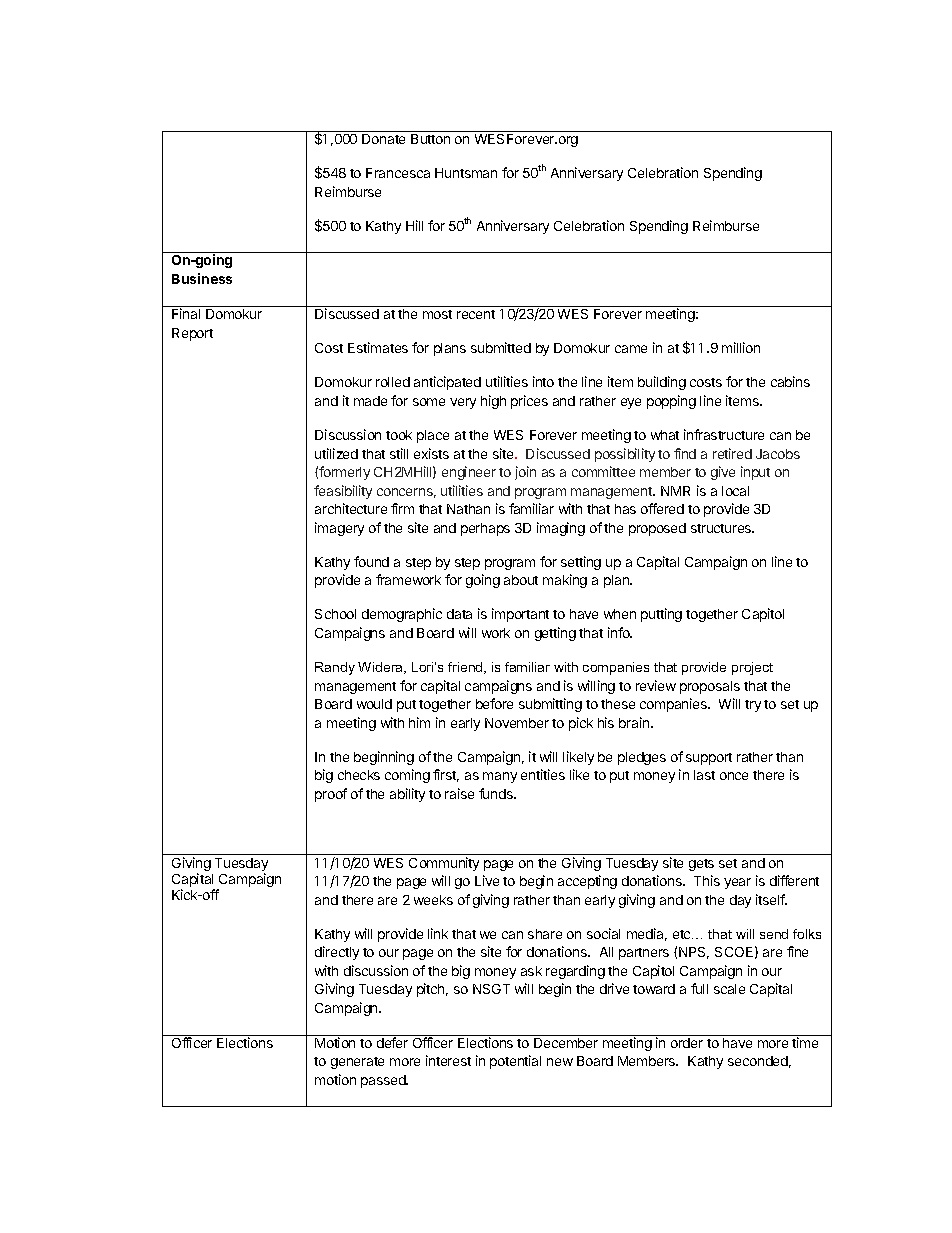 This screenshot has width=952, height=1233. I want to click on proof, so click(331, 795).
